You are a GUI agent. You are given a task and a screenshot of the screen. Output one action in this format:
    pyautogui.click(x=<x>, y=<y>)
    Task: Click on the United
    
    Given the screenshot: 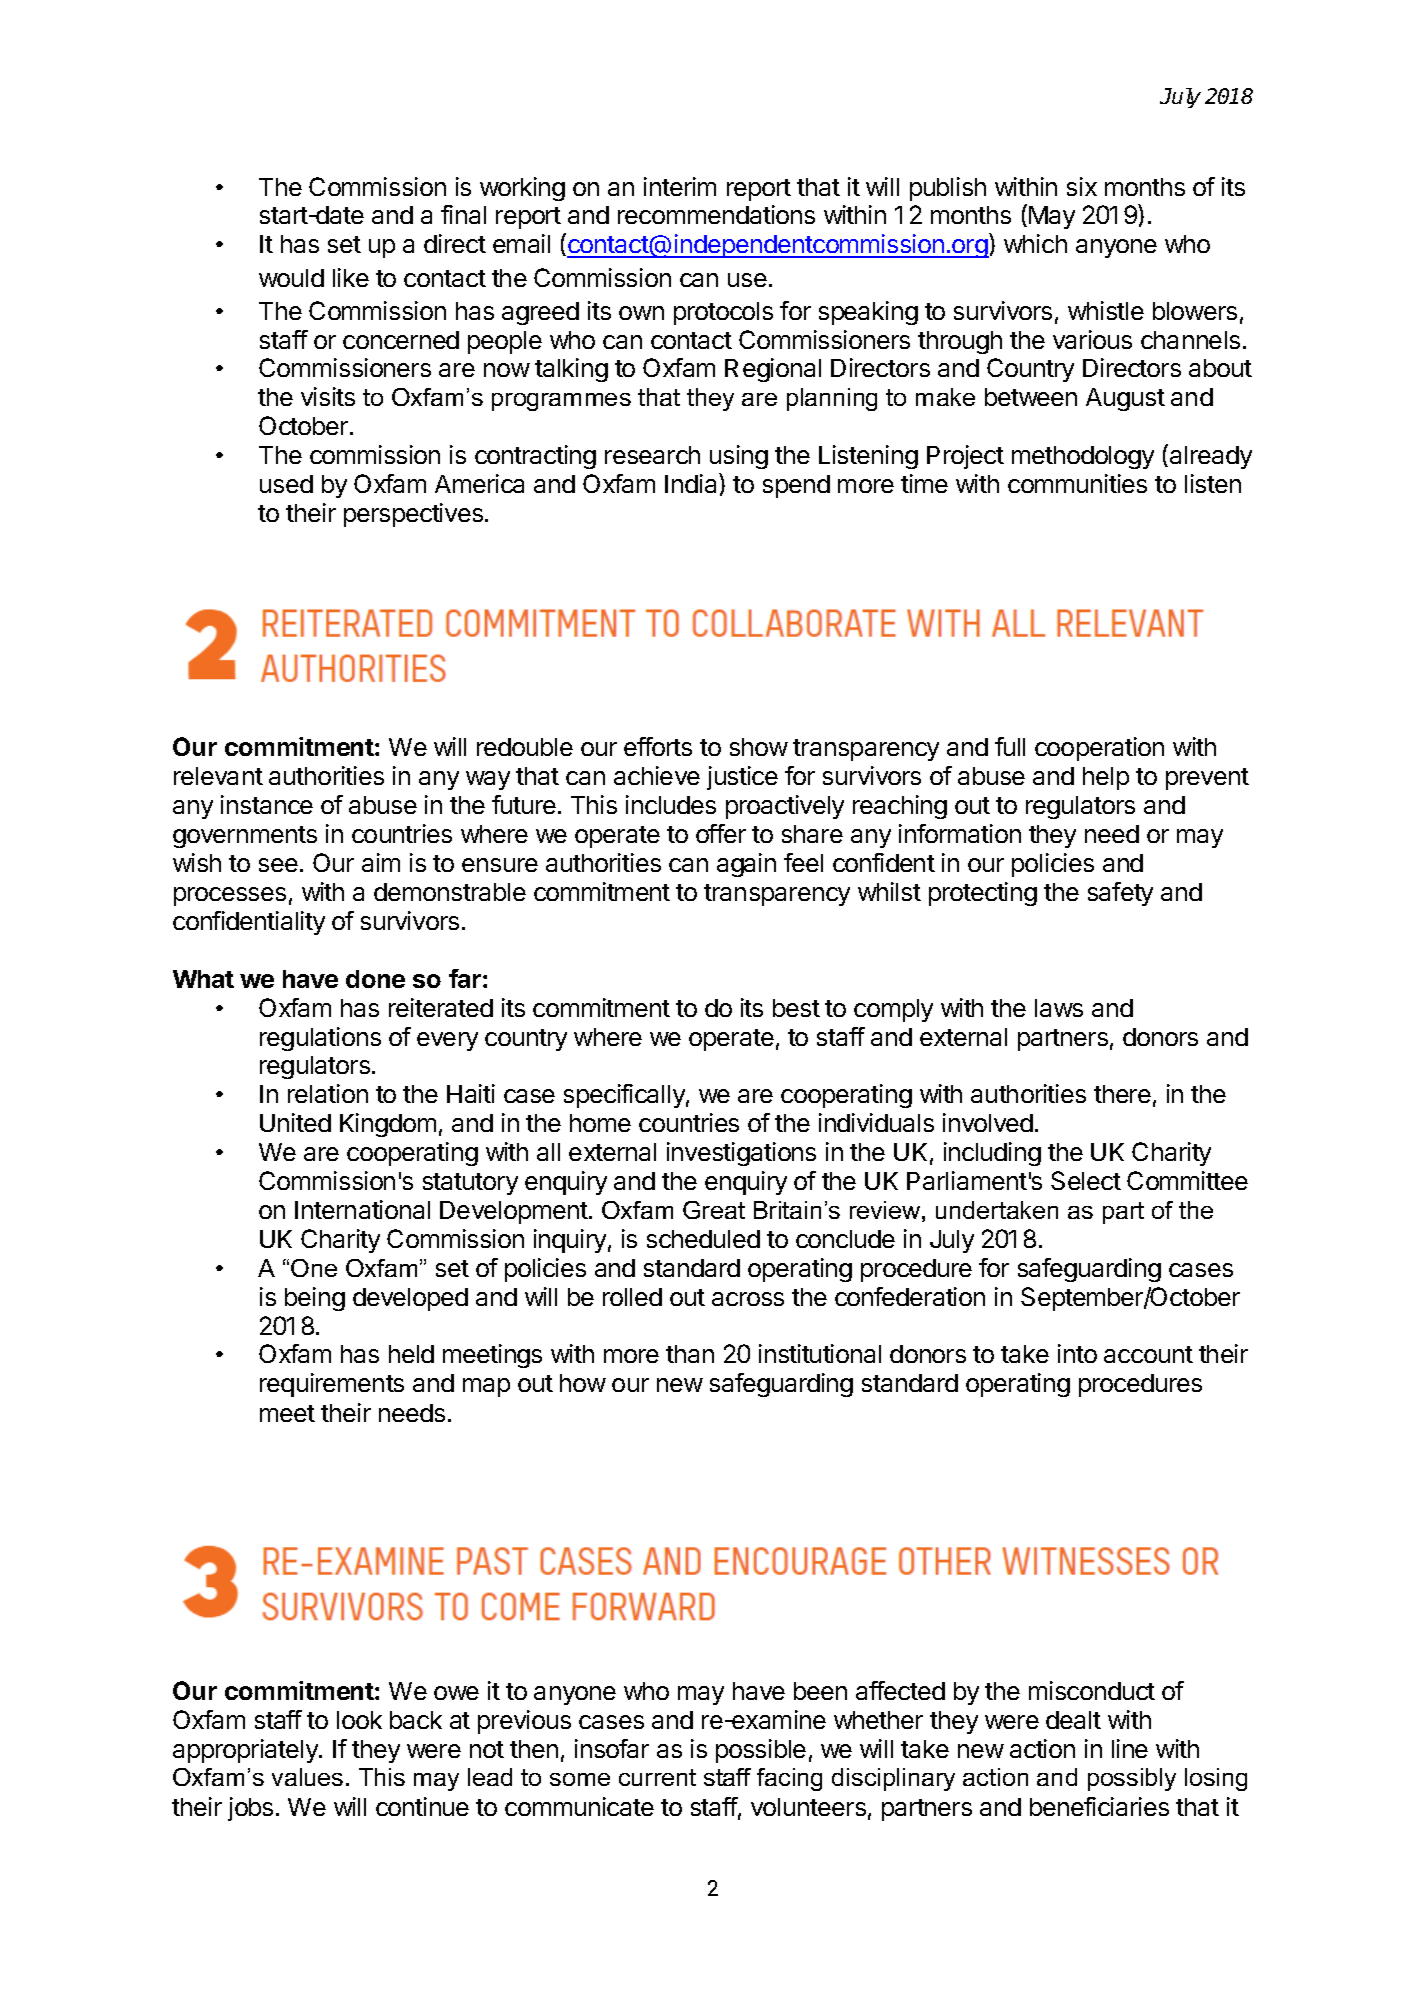 What is the action you would take?
    pyautogui.click(x=295, y=1122)
